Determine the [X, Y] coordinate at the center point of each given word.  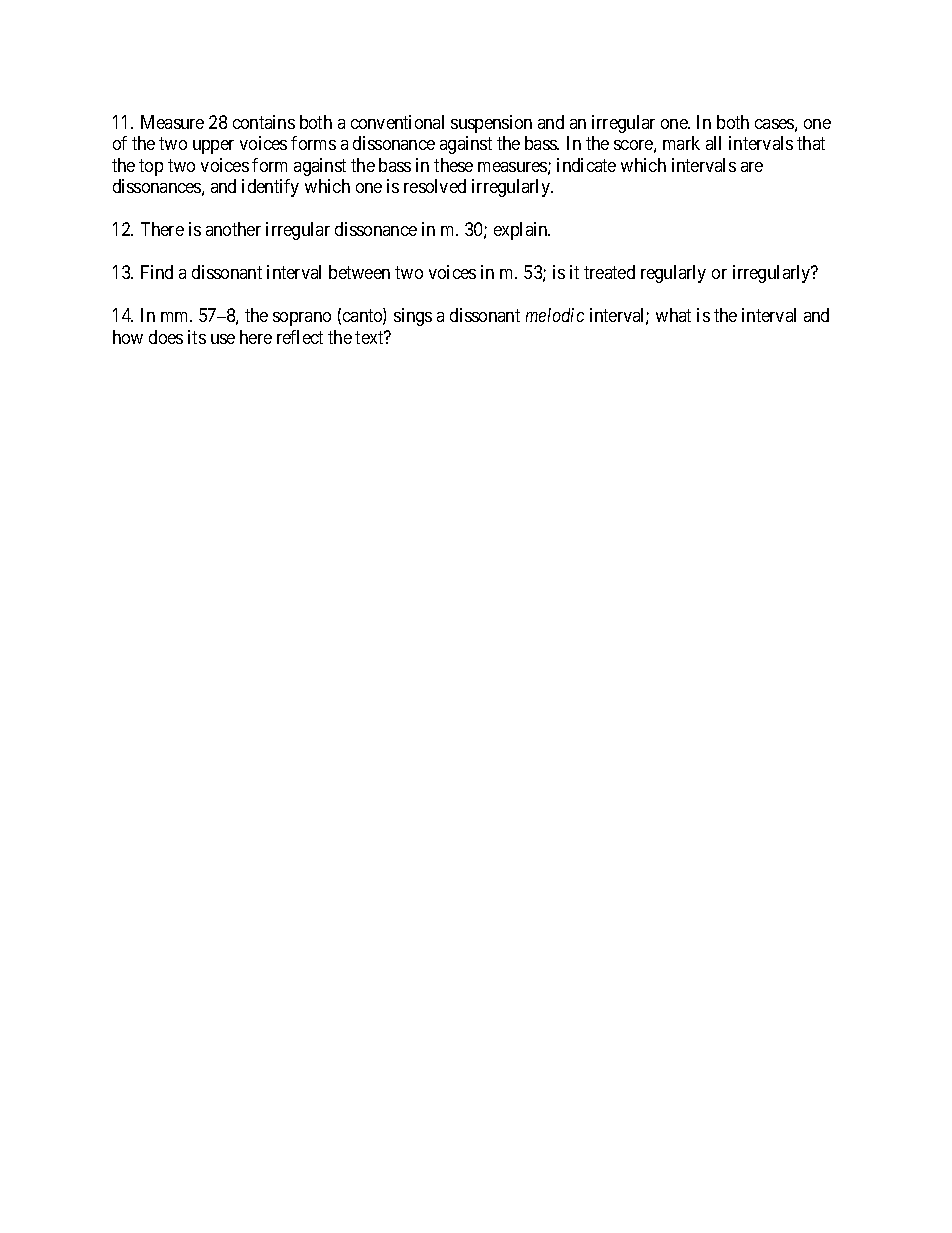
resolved [435, 186]
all [713, 143]
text [370, 337]
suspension [491, 124]
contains [264, 122]
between [359, 272]
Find [157, 272]
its [197, 337]
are [752, 167]
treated [609, 272]
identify [270, 188]
